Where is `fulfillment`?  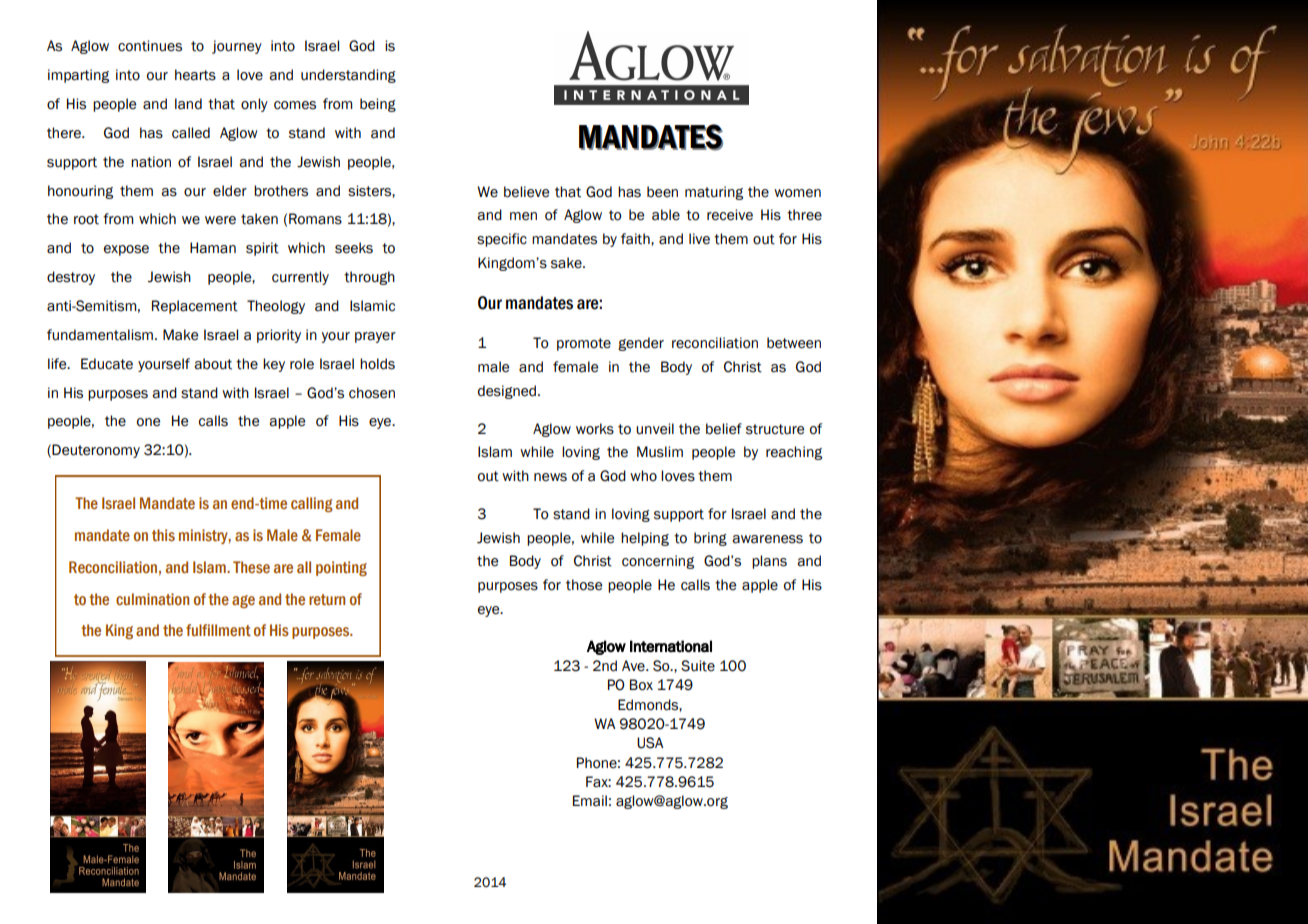
fulfillment is located at coordinates (218, 630).
